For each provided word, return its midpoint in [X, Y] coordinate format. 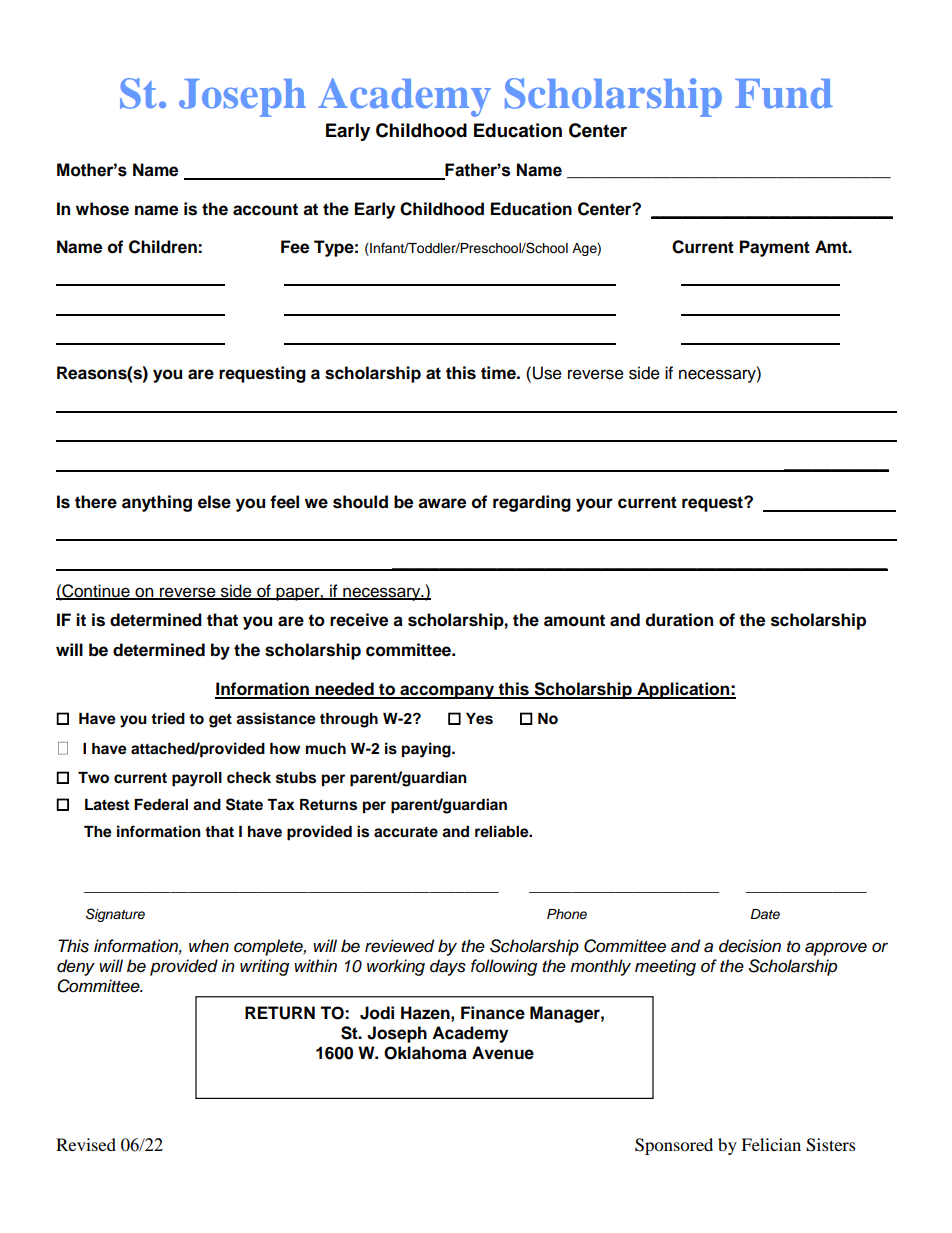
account [265, 209]
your [594, 505]
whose [102, 209]
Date [765, 914]
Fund [784, 94]
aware [442, 503]
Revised [86, 1144]
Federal [161, 805]
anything [157, 503]
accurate [406, 832]
